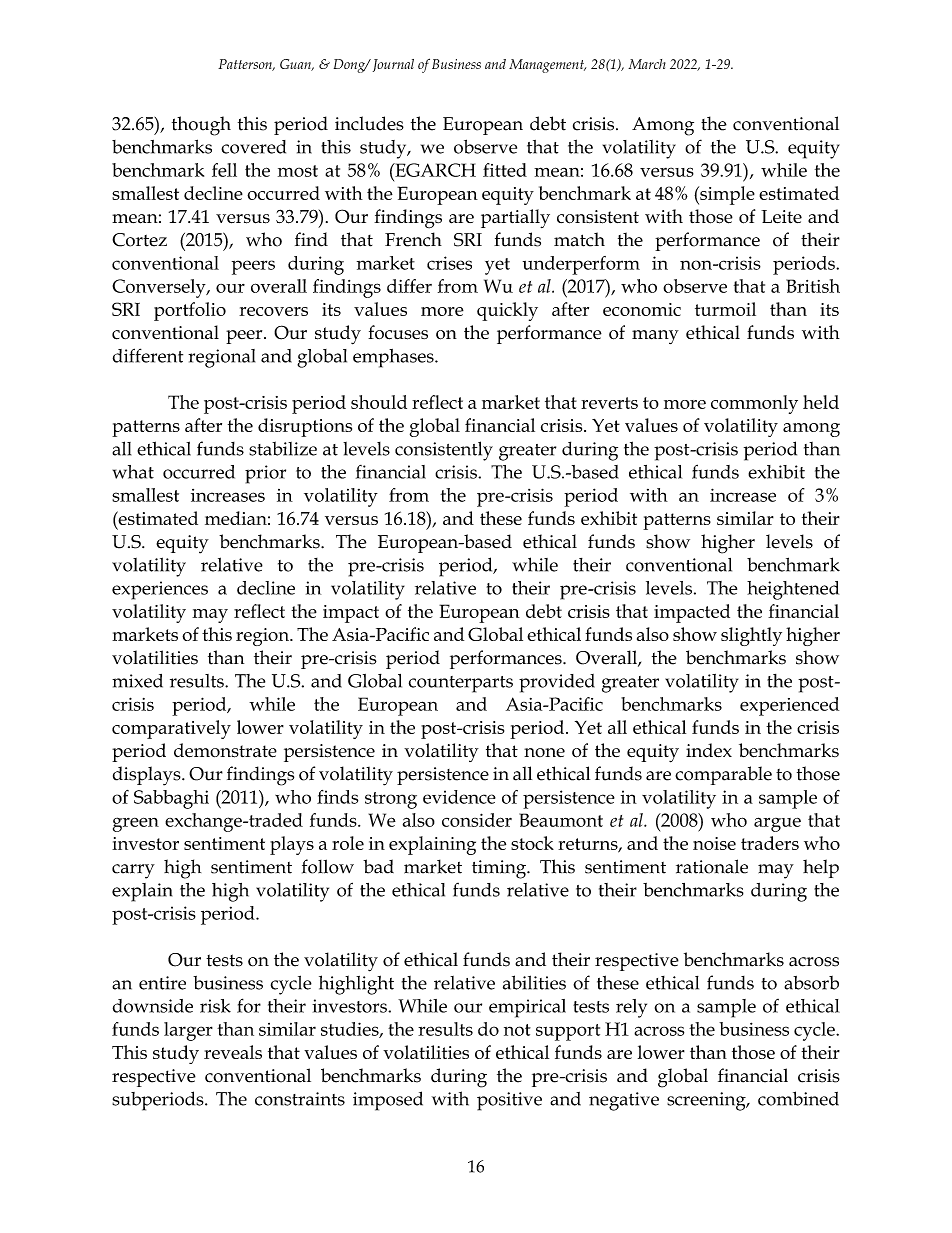 The image size is (952, 1233). Describe the element at coordinates (798, 1098) in the screenshot. I see `combined` at that location.
